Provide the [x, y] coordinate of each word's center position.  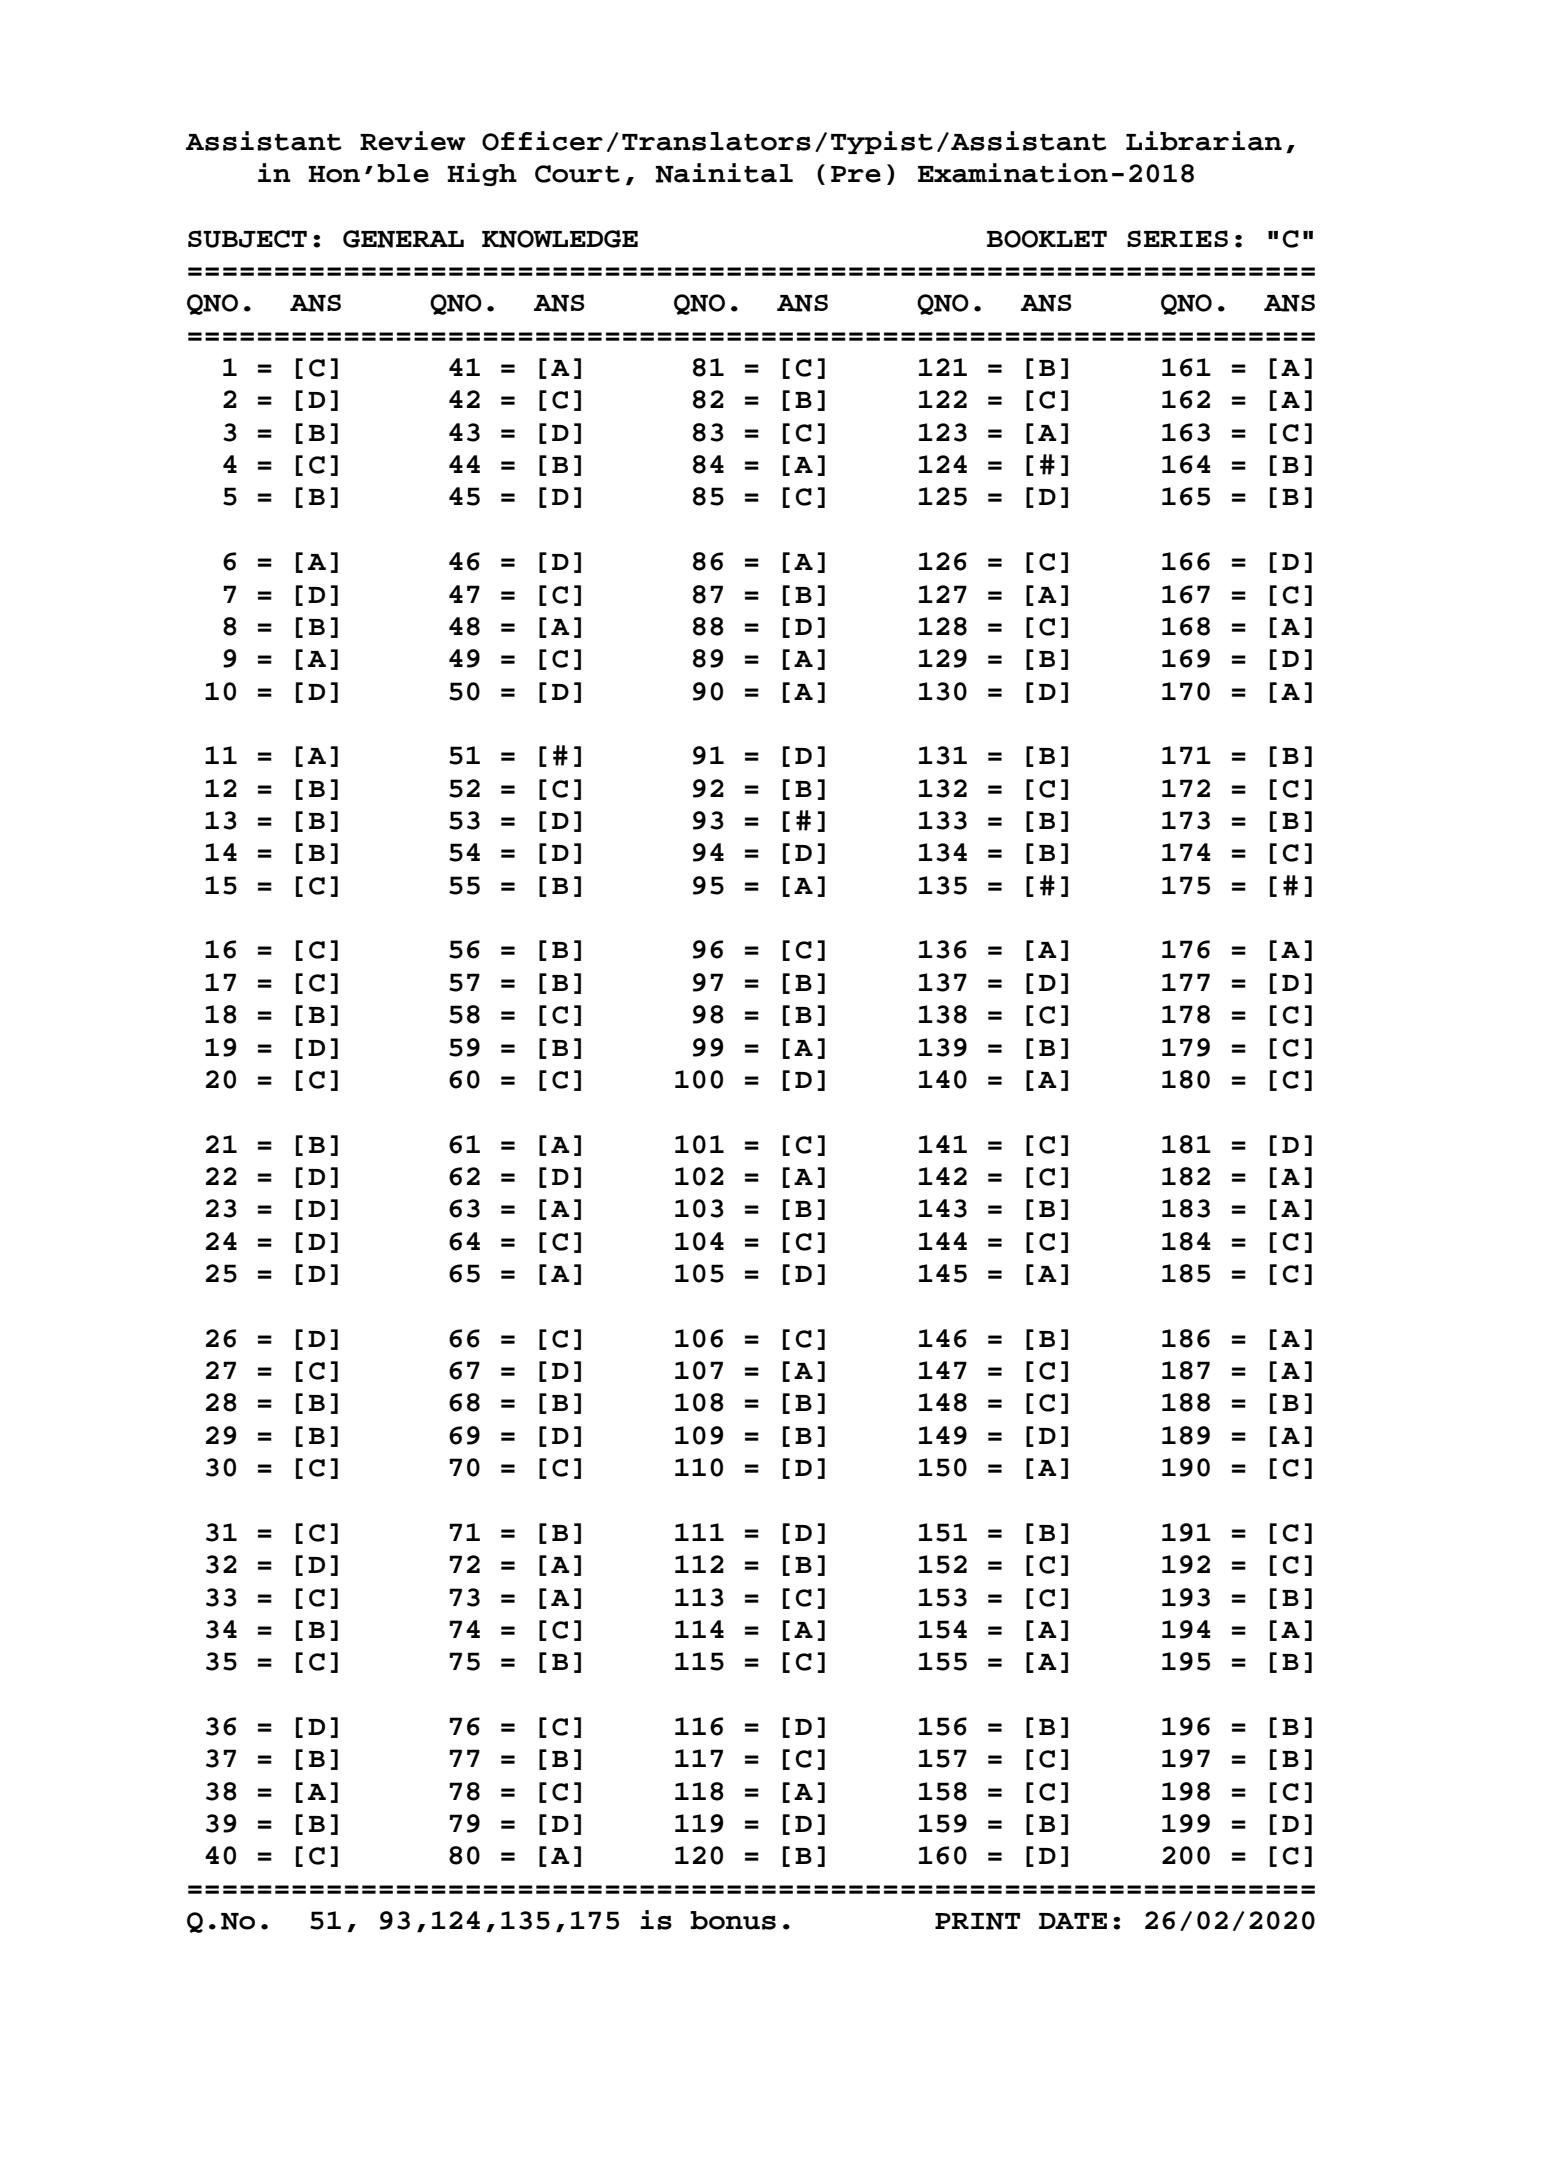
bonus [733, 1920]
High [482, 174]
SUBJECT [247, 239]
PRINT [977, 1921]
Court [577, 174]
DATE [1073, 1921]
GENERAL [403, 239]
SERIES [1177, 238]
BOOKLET [1047, 239]
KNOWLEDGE [560, 239]
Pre [856, 174]
